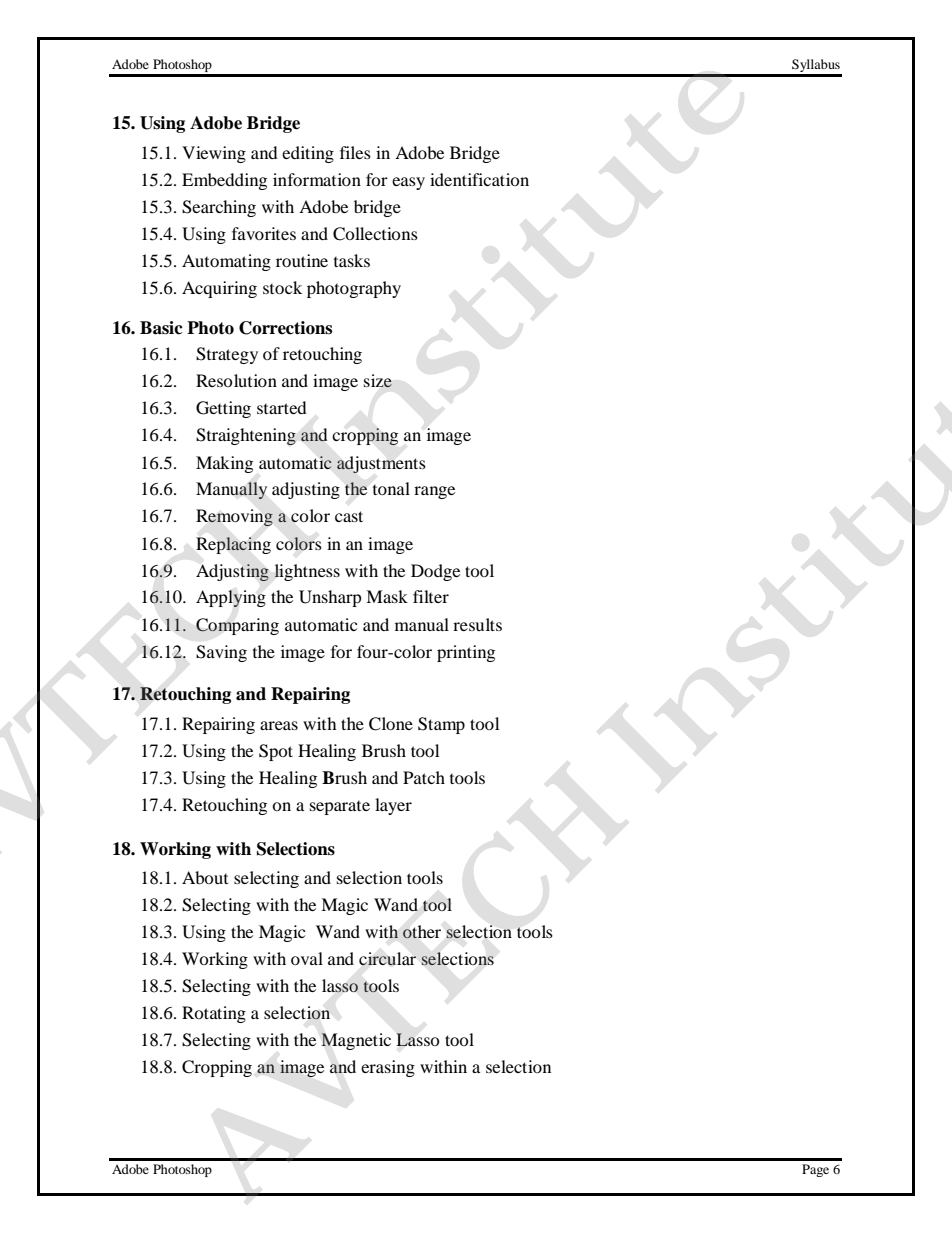 This page has height=1233, width=952. What do you see at coordinates (224, 181) in the page?
I see `Embedding` at bounding box center [224, 181].
